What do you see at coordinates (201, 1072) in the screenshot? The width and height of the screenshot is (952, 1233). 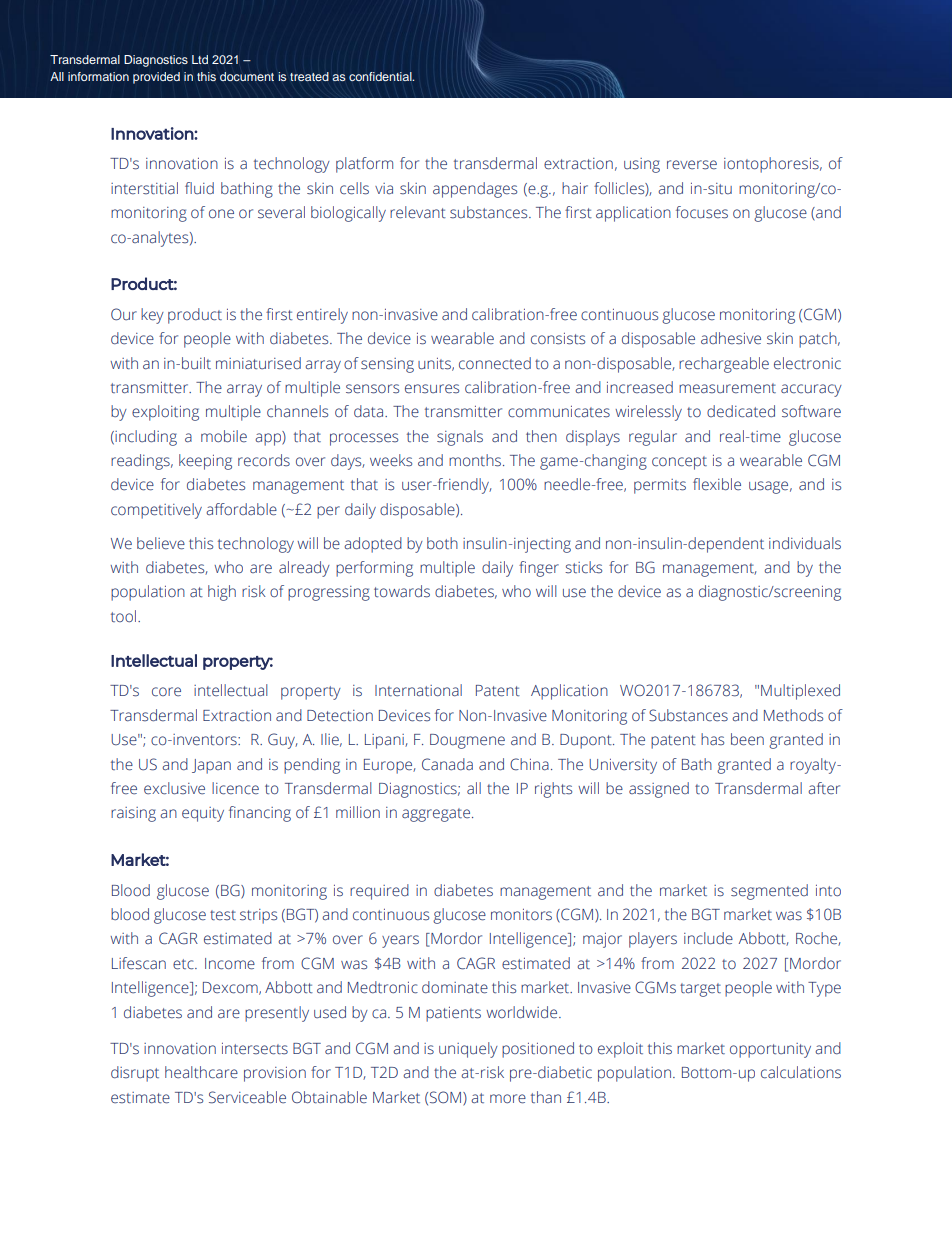 I see `healthcare` at bounding box center [201, 1072].
